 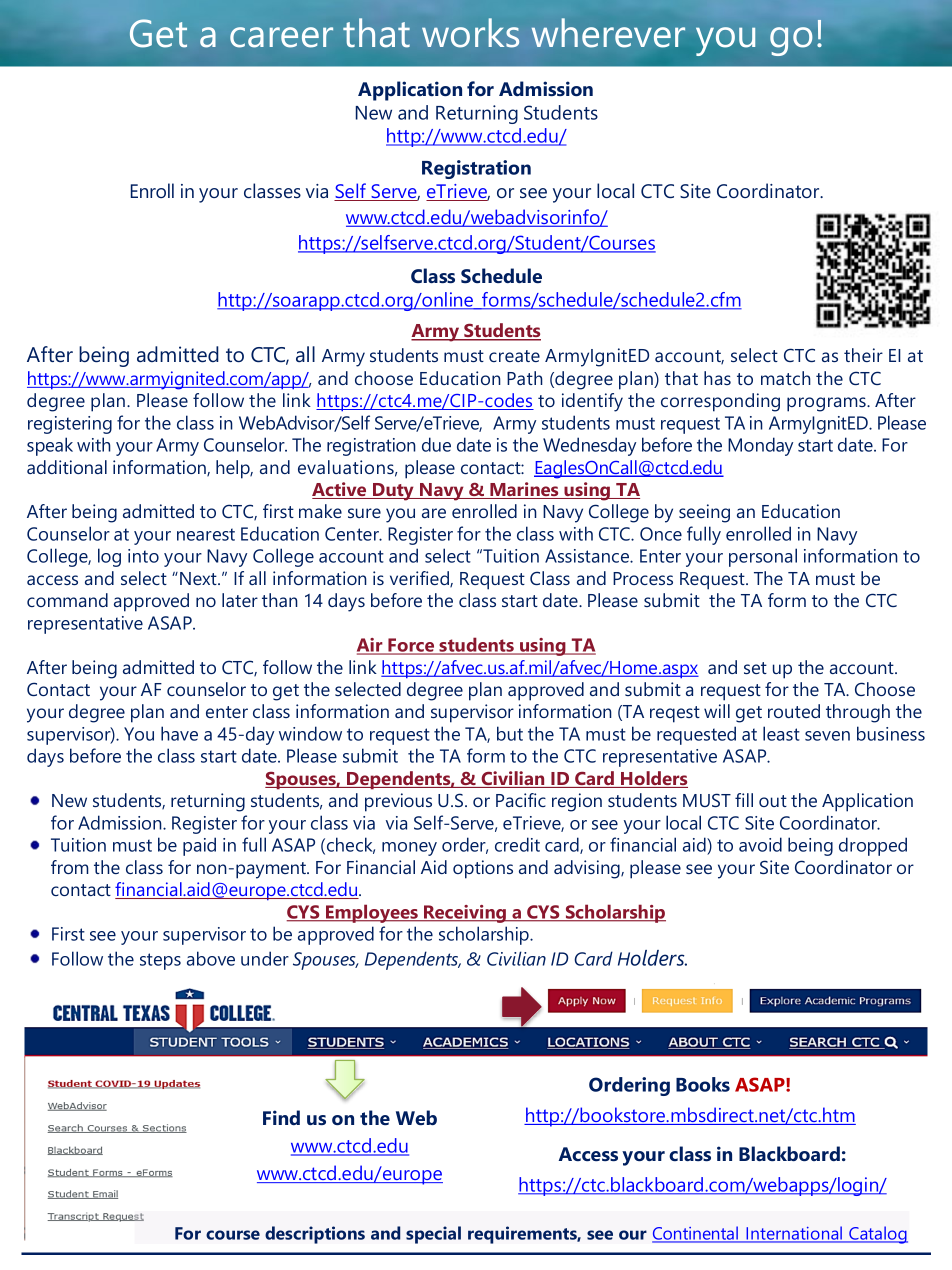 I want to click on special, so click(x=433, y=1235).
